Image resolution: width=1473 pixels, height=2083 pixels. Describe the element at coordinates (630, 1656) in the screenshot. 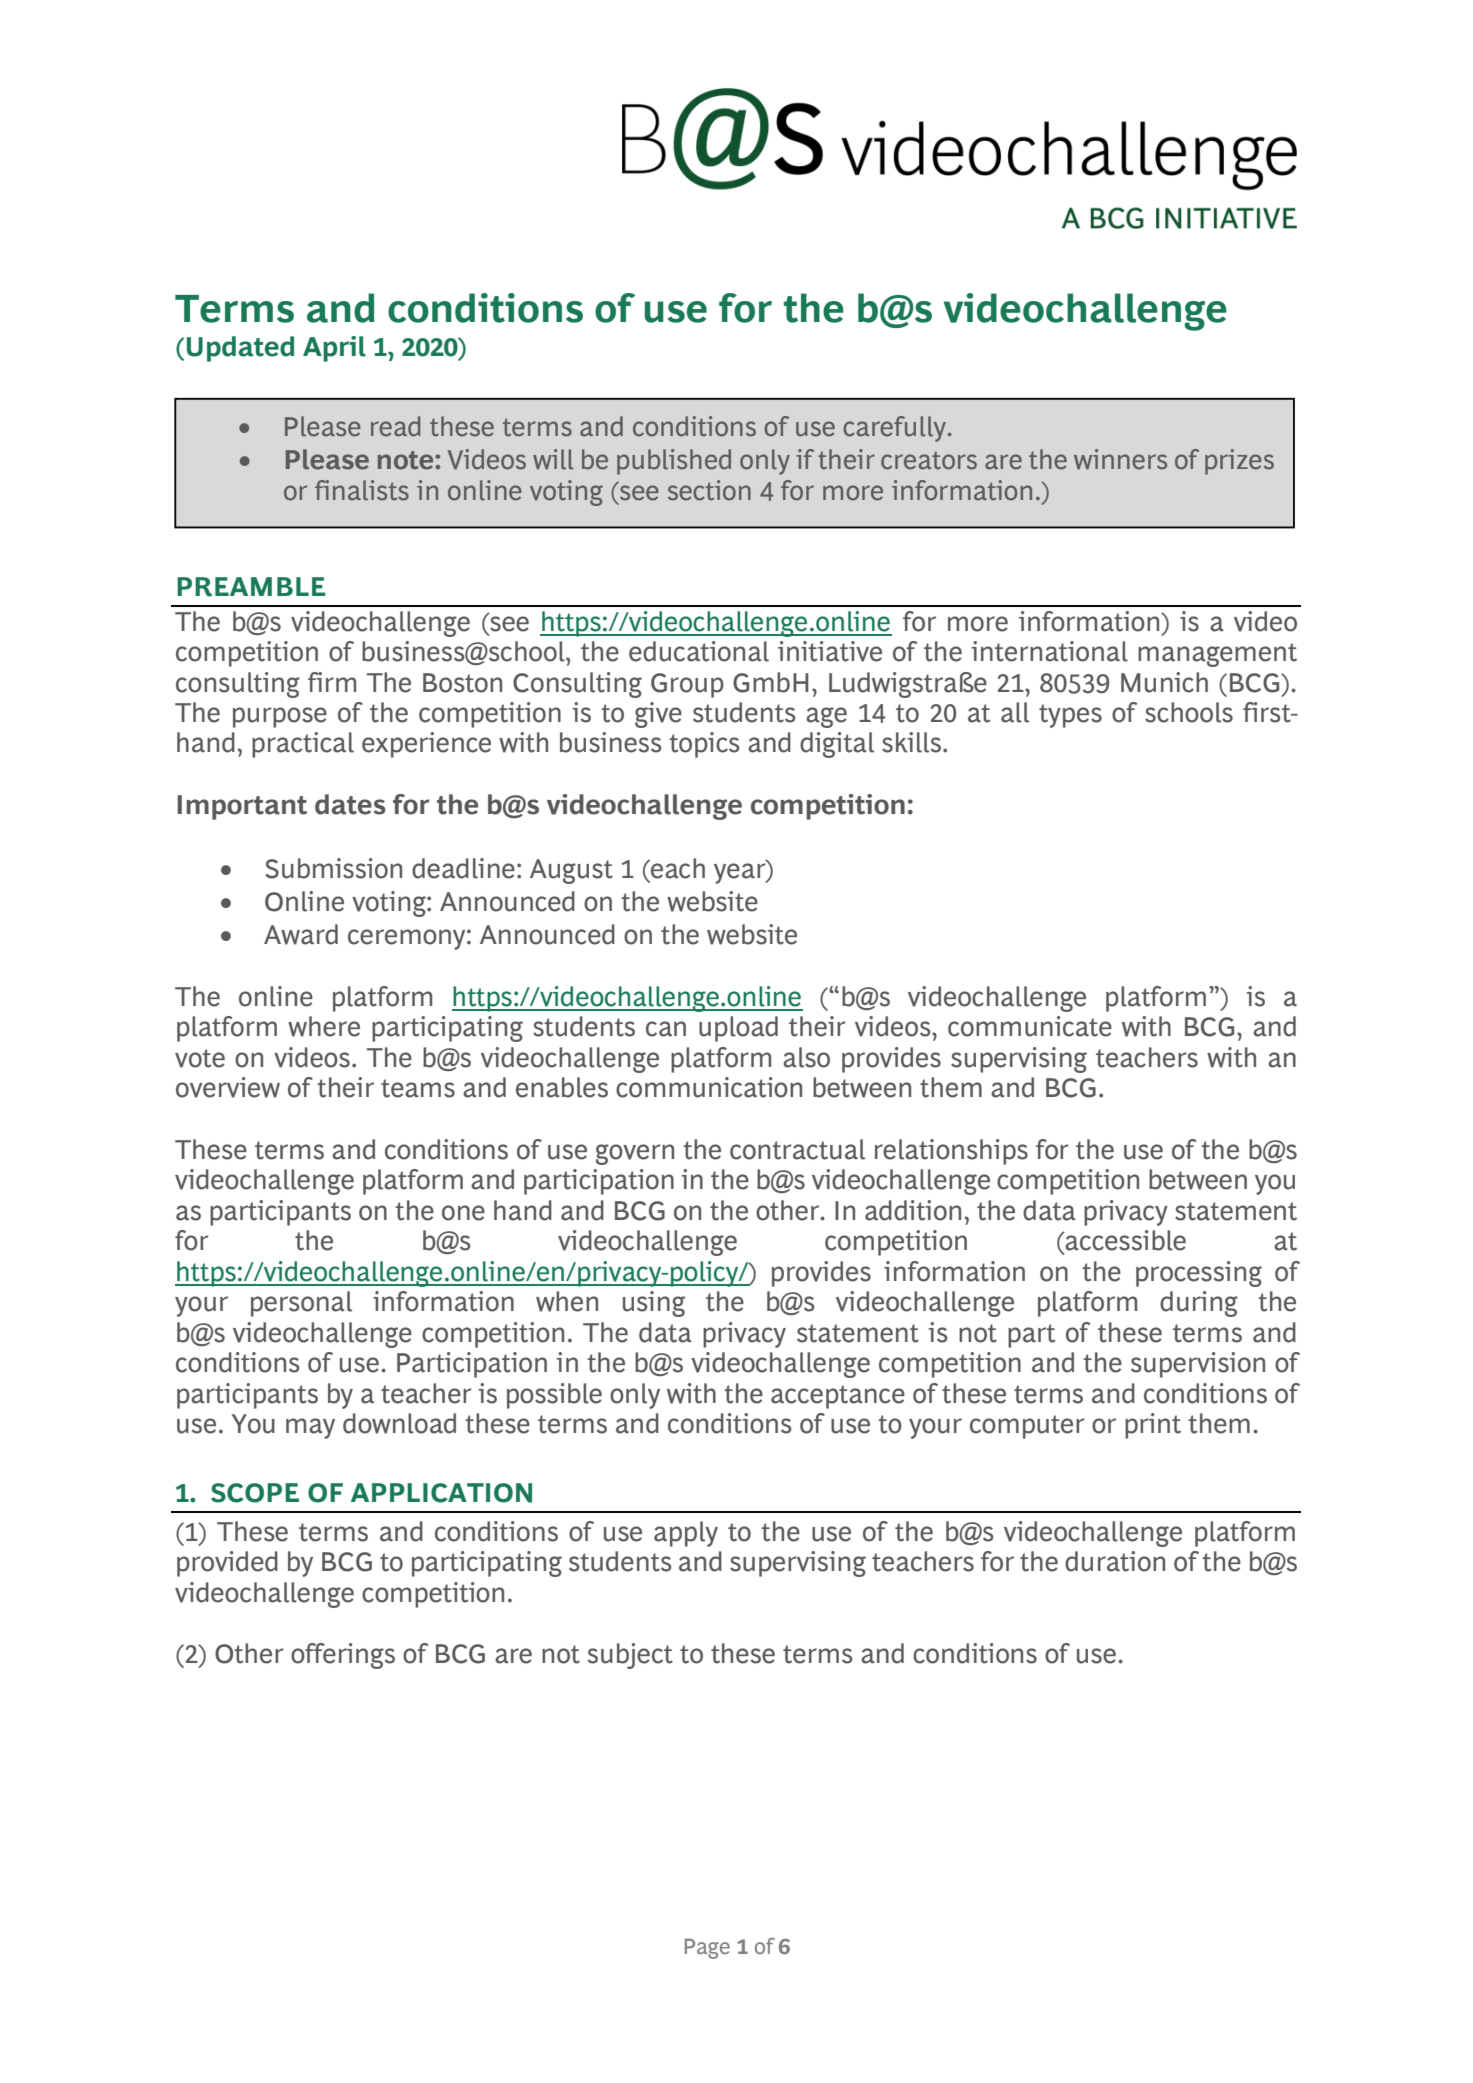

I see `subject` at that location.
